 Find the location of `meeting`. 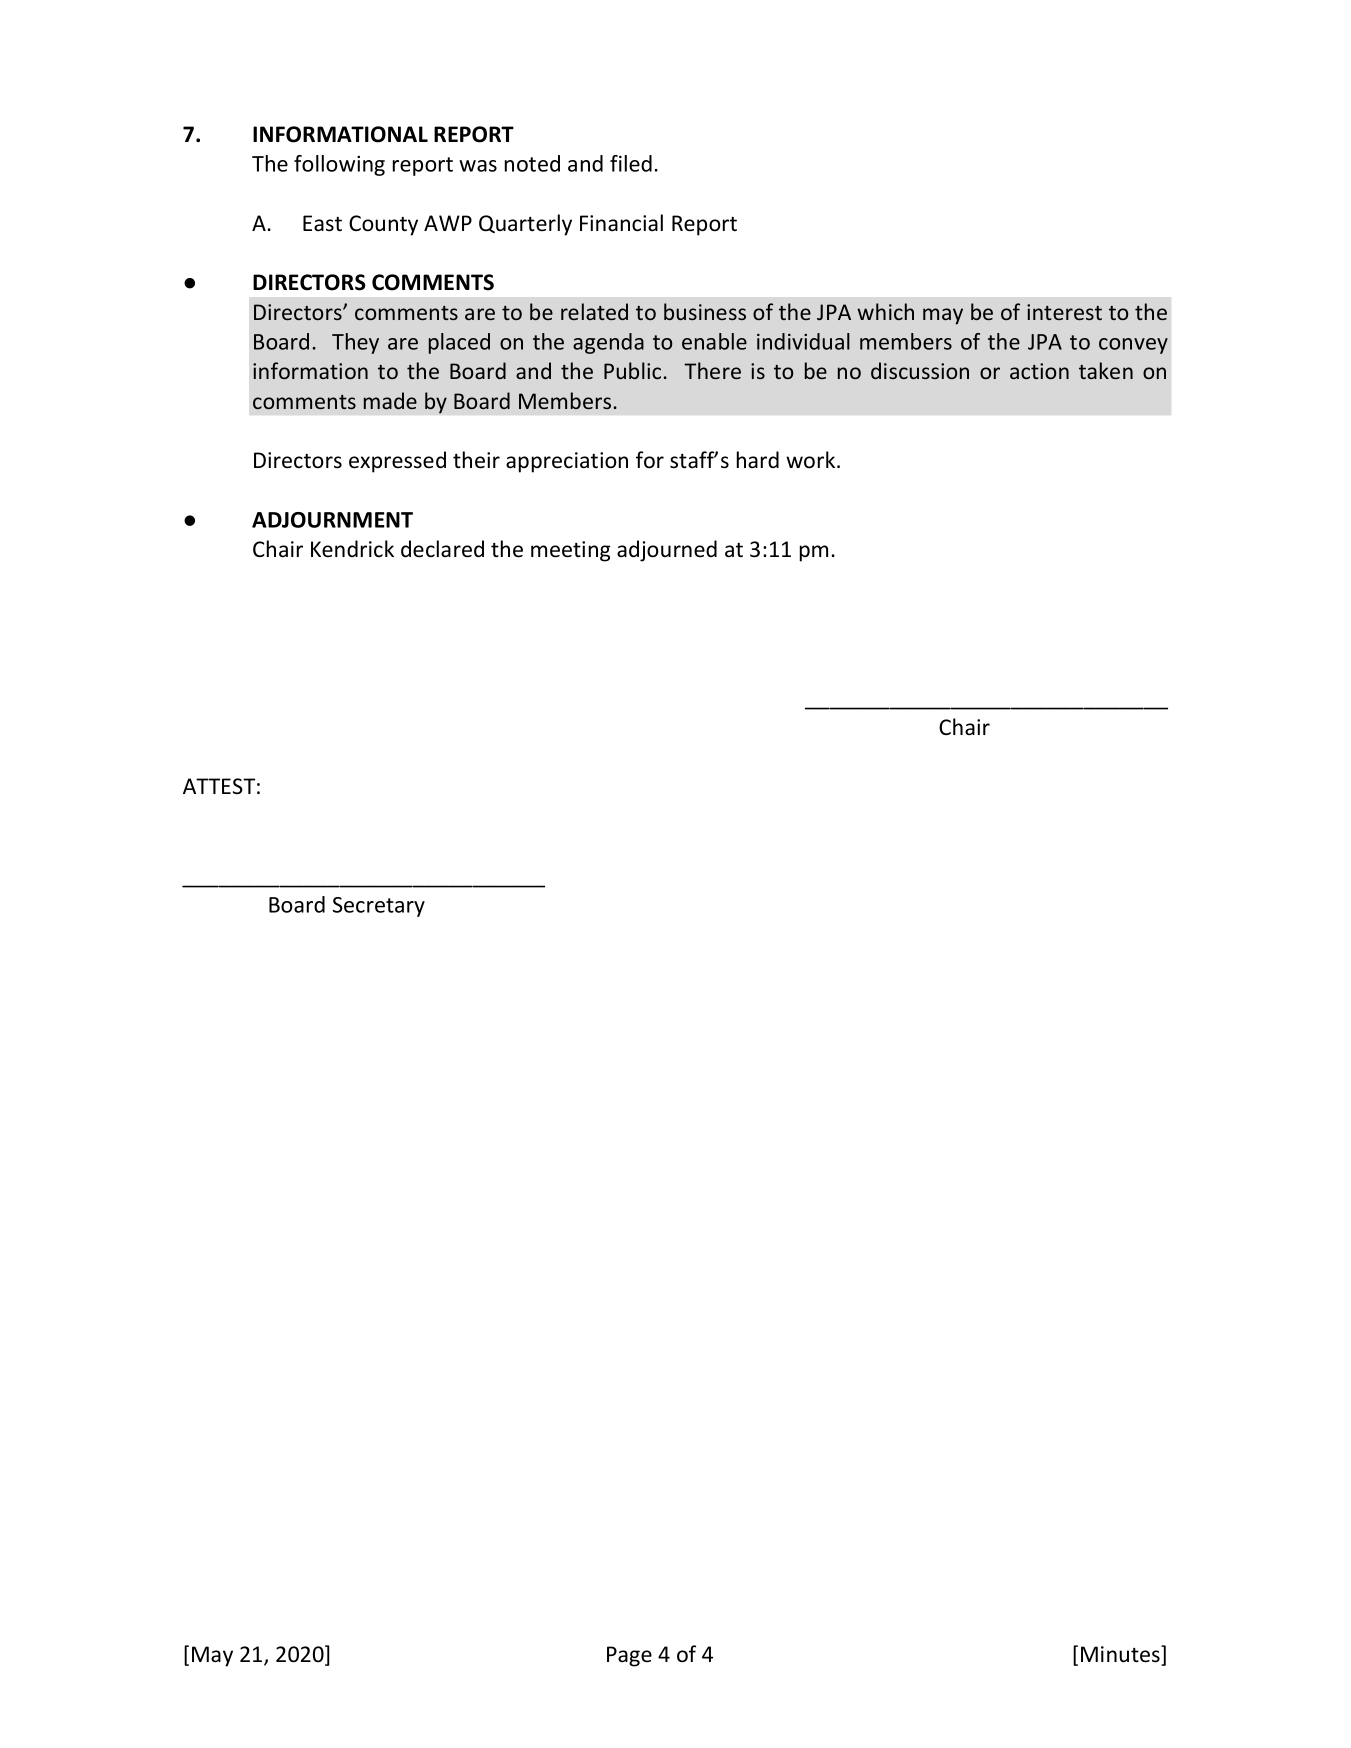

meeting is located at coordinates (571, 551).
